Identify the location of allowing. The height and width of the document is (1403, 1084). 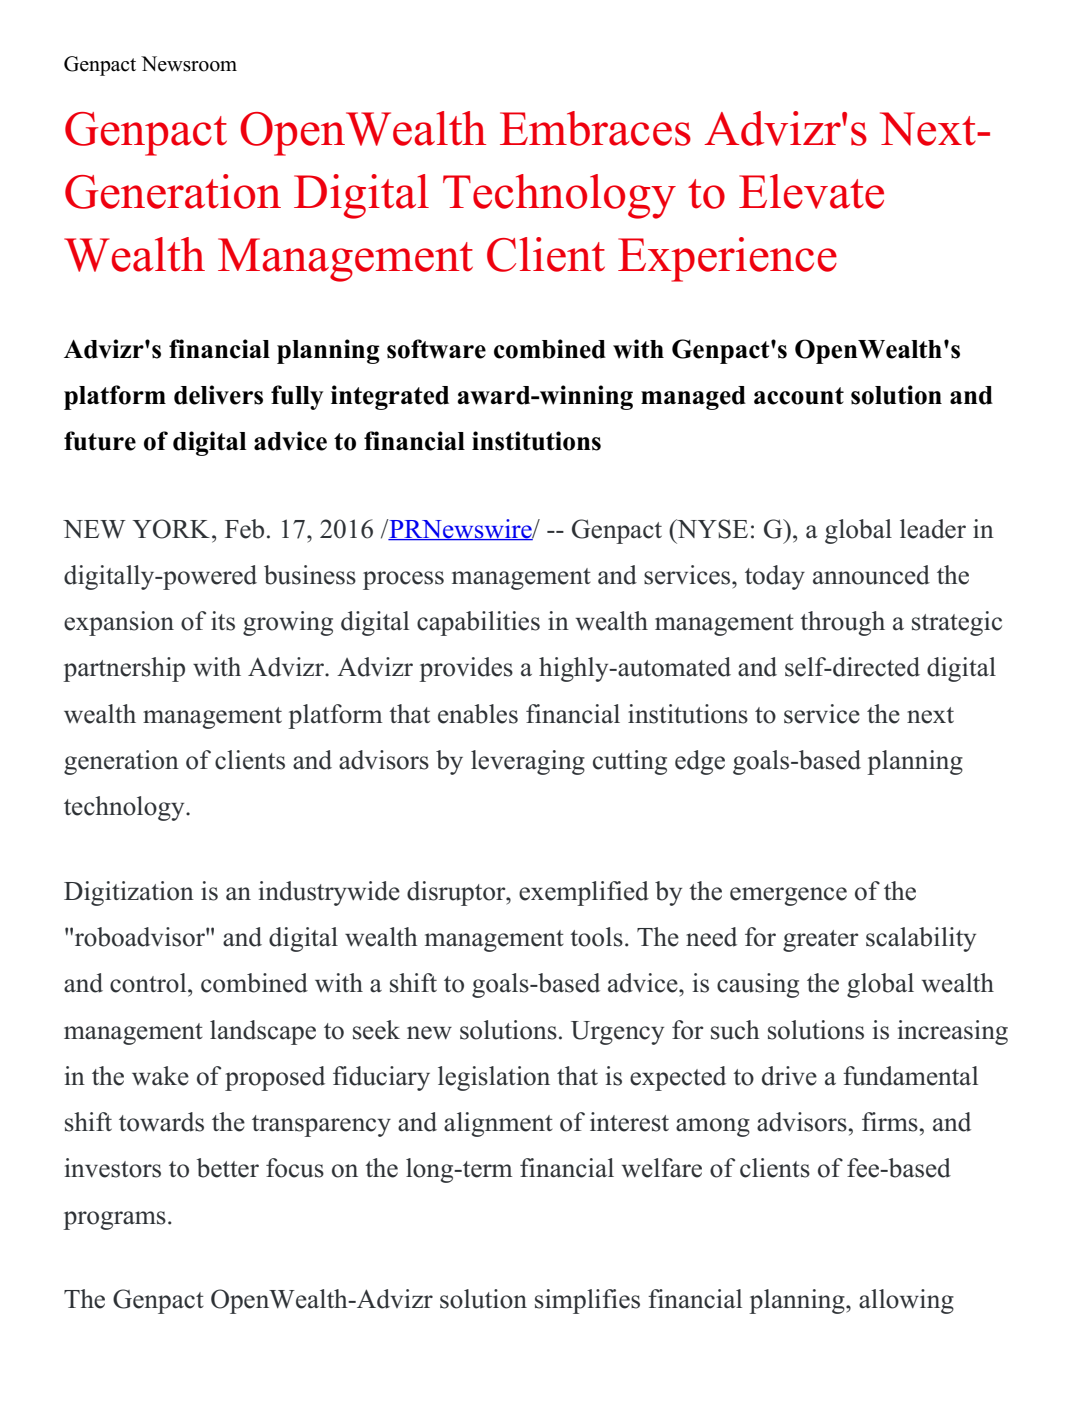
(906, 1301).
